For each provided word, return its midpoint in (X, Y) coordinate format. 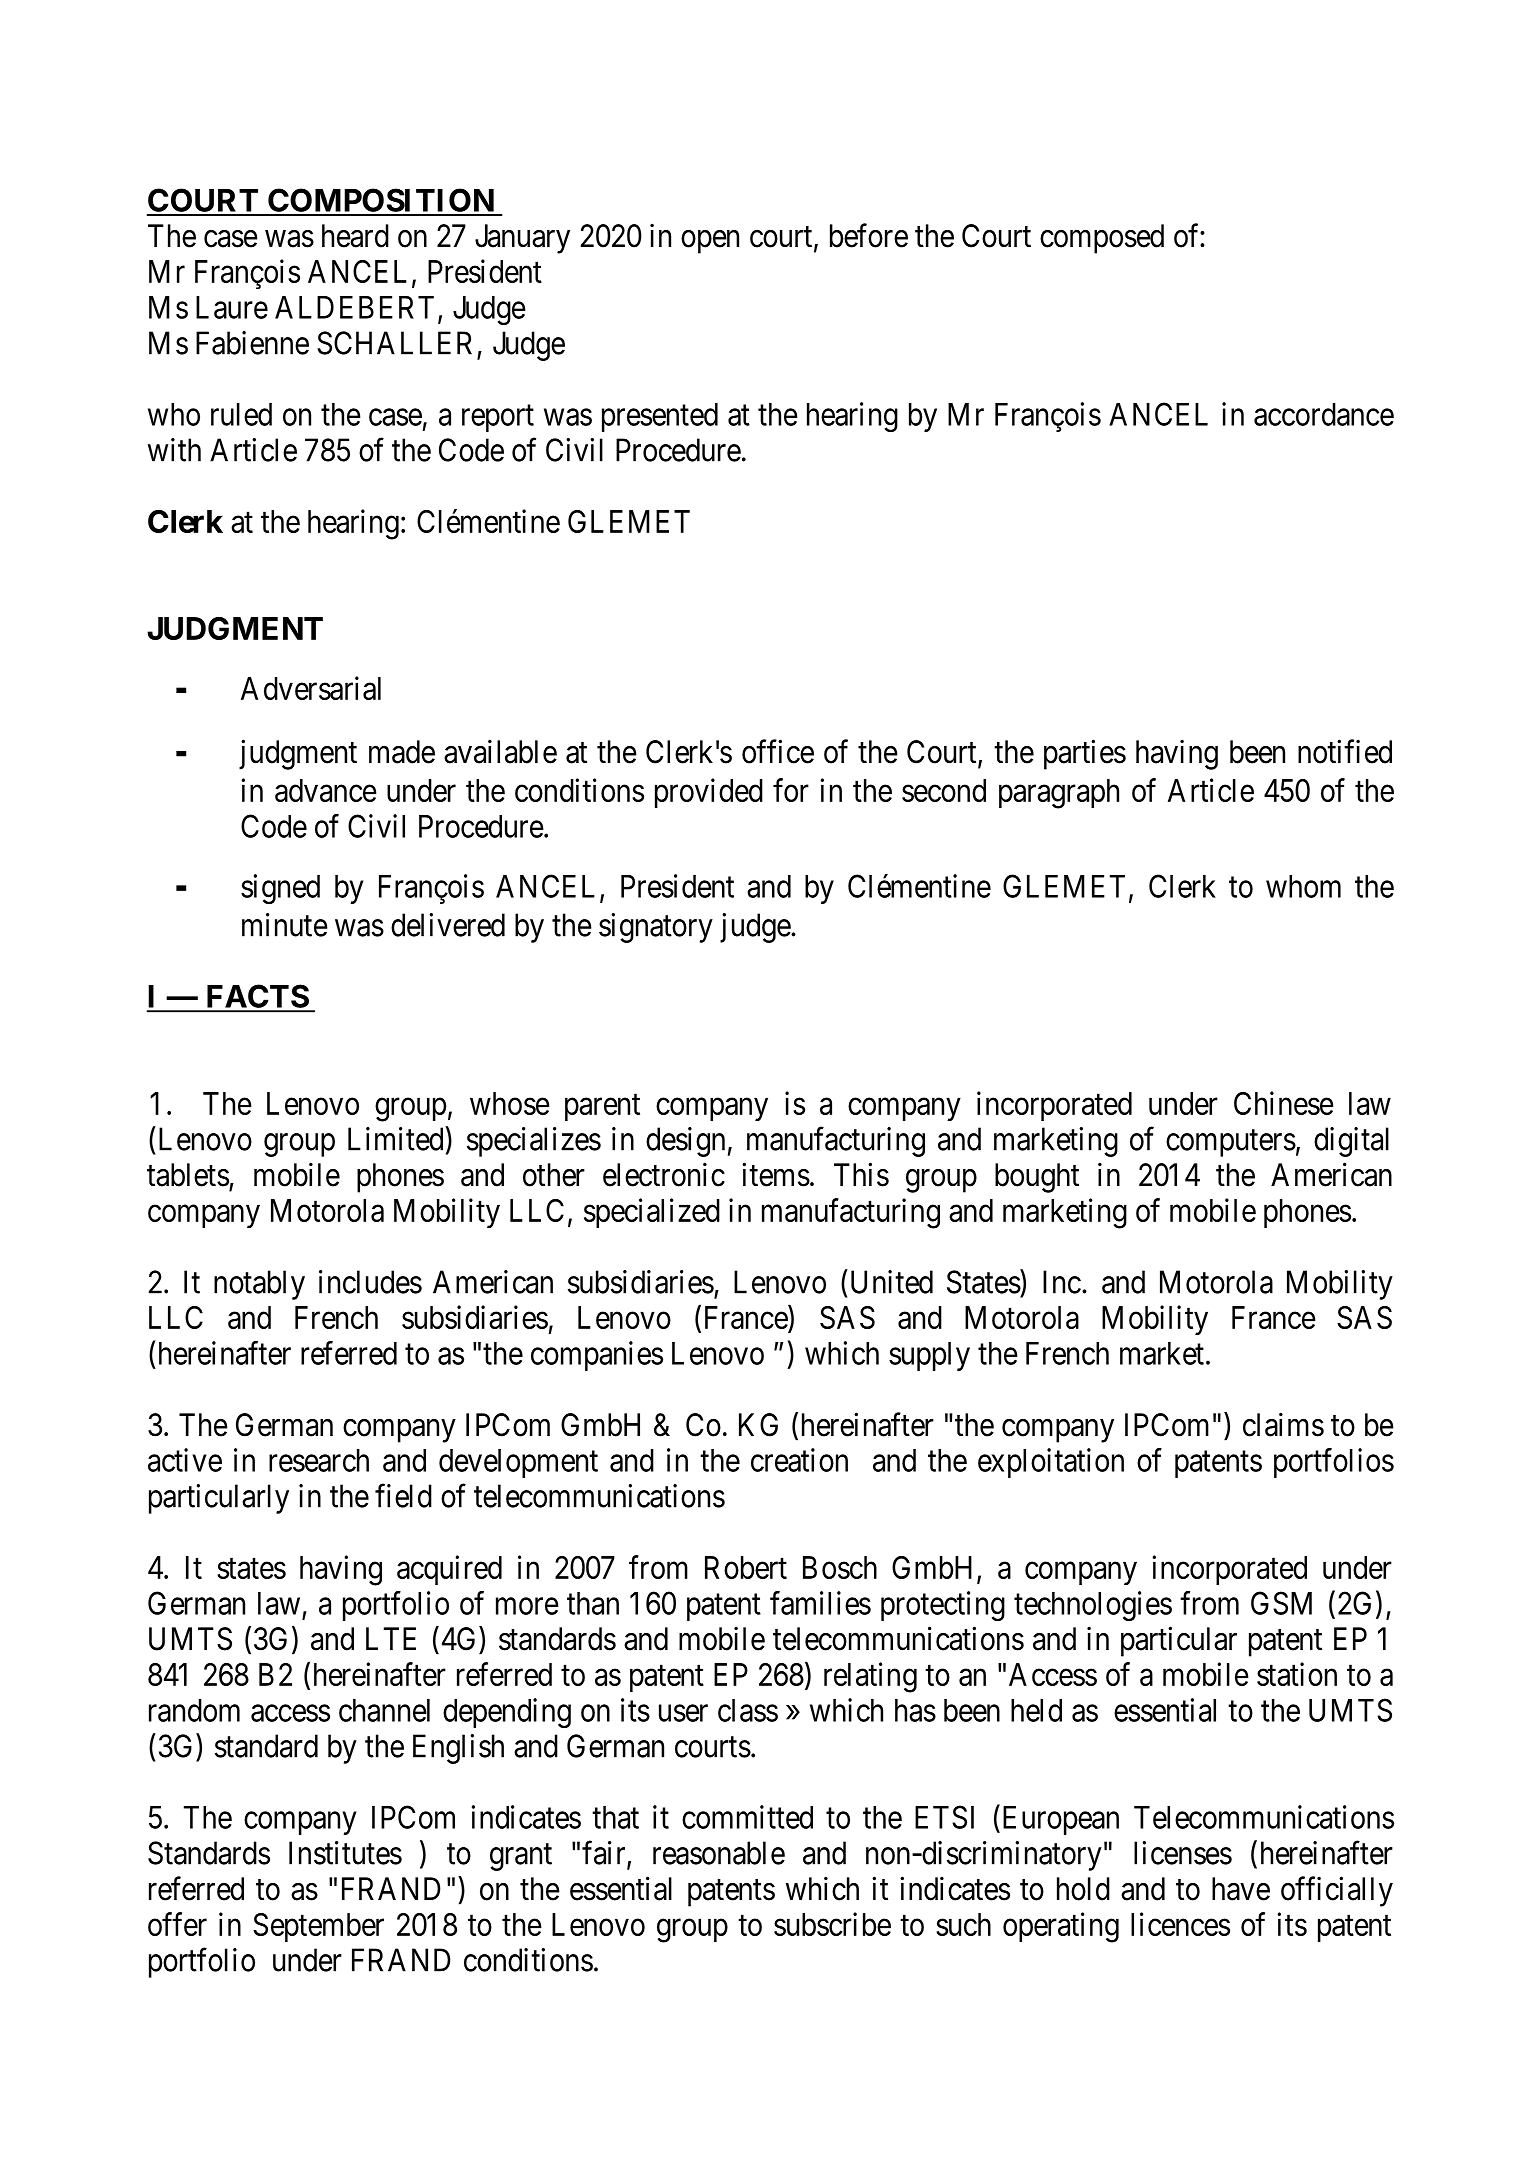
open (710, 242)
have (1241, 1889)
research (319, 1460)
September (318, 1927)
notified (1345, 751)
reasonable (719, 1853)
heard (355, 236)
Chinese (1284, 1103)
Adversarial (311, 688)
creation (799, 1460)
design (685, 1142)
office (778, 751)
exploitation (1051, 1463)
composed (1102, 239)
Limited (395, 1139)
